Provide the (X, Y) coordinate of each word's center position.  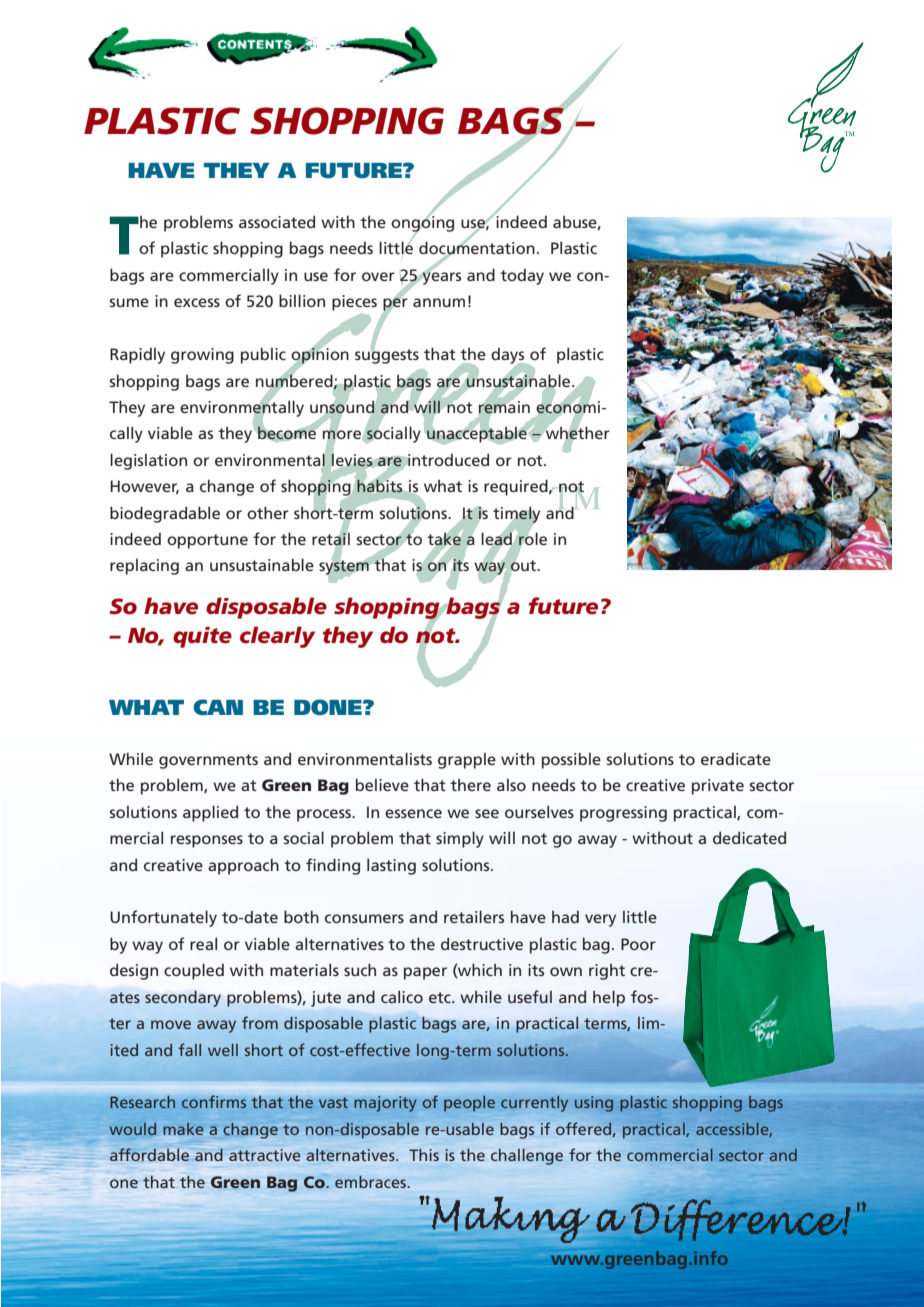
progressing (623, 814)
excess (197, 302)
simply (460, 839)
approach (243, 866)
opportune (207, 541)
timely (516, 515)
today (522, 277)
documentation (477, 248)
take (444, 539)
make (183, 1129)
